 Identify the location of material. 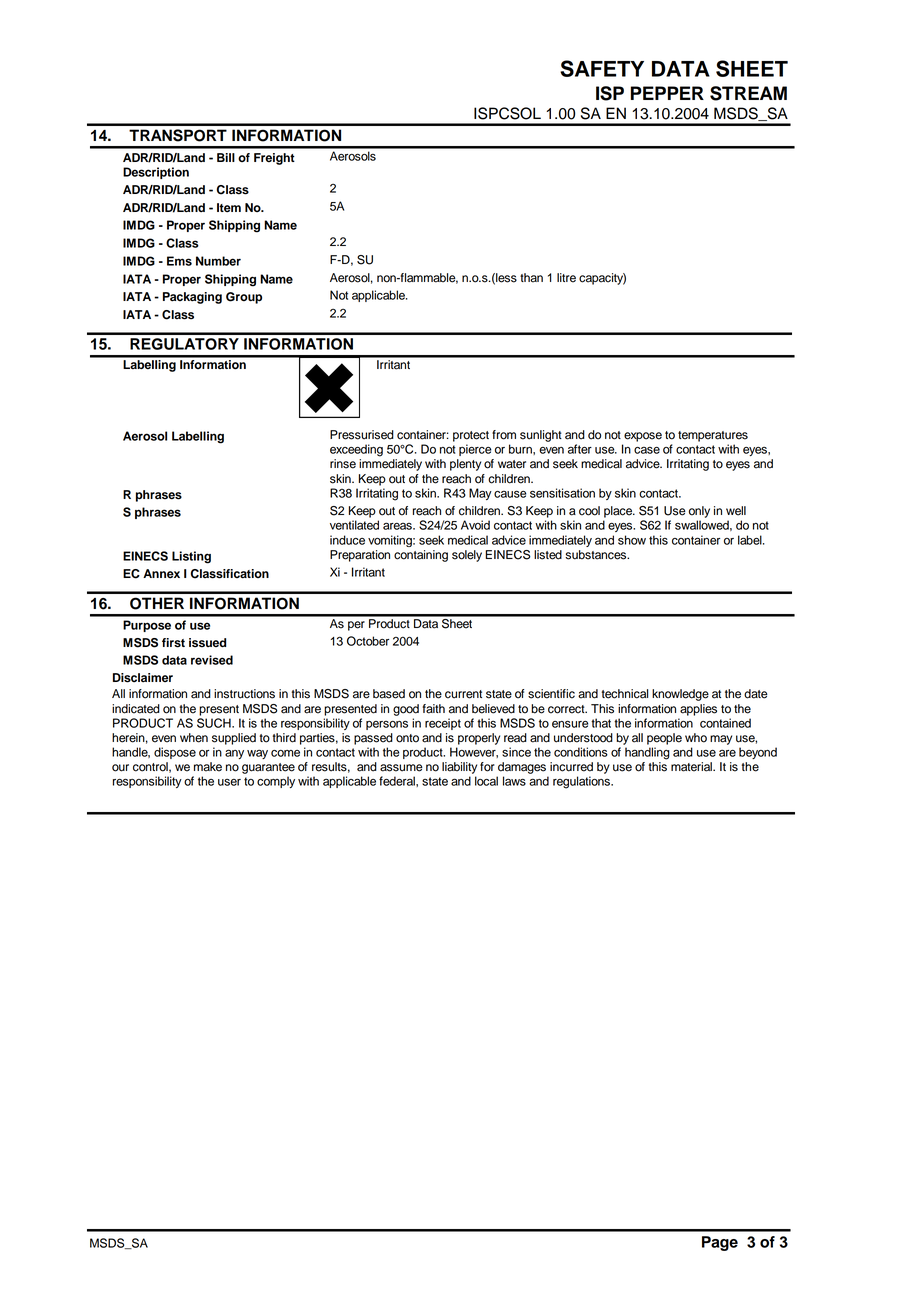
(692, 767).
